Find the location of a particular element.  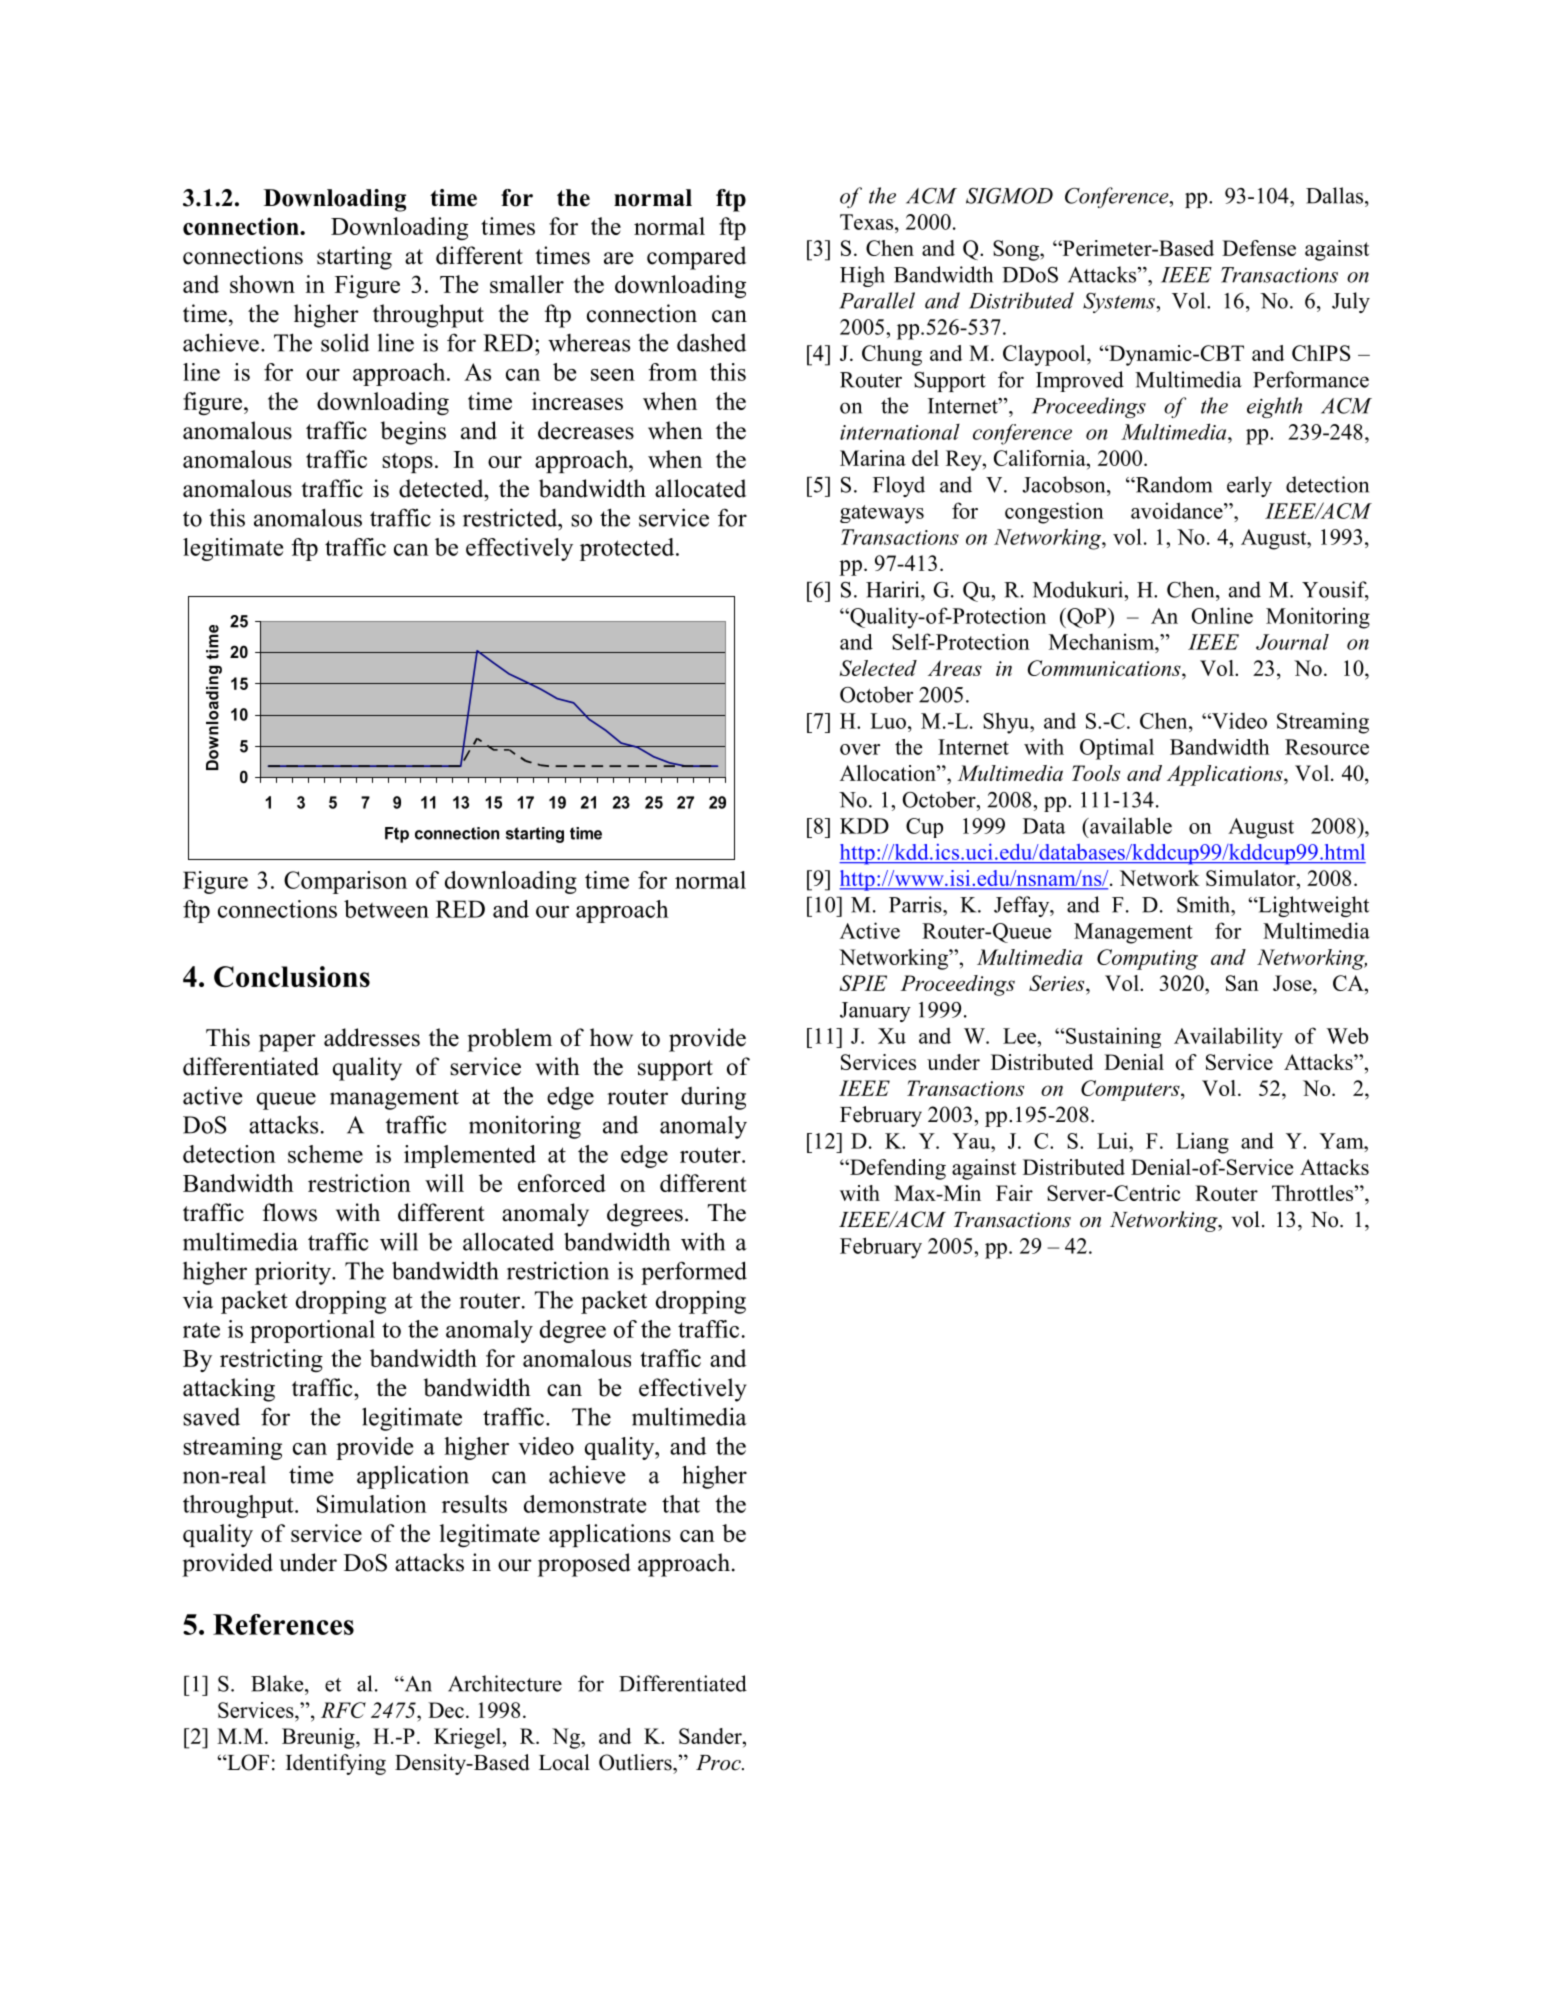

Optimal is located at coordinates (1117, 749).
